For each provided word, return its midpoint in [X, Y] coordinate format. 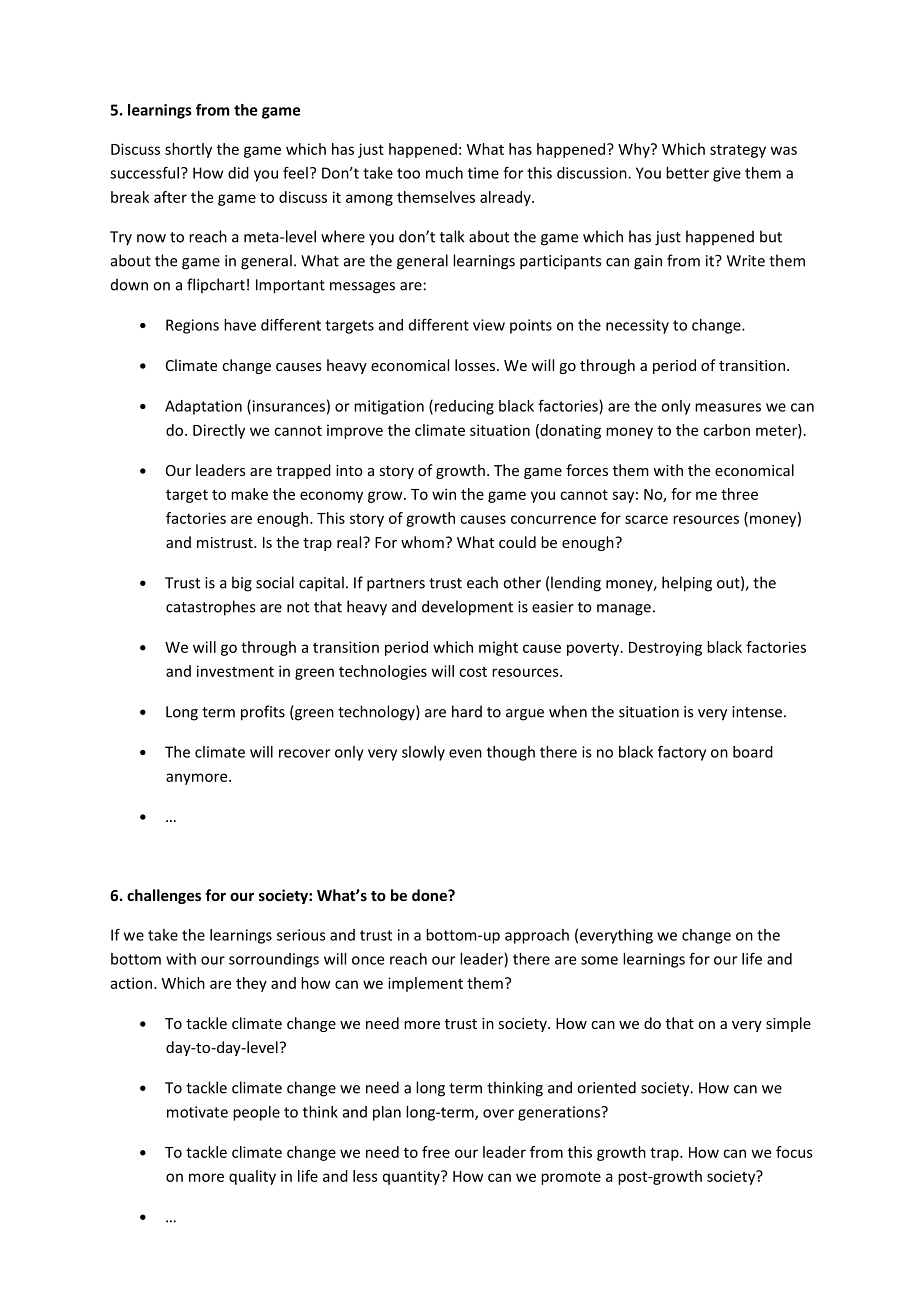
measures [728, 407]
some [599, 960]
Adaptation [203, 407]
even [465, 753]
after [170, 197]
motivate [197, 1112]
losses [475, 365]
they [251, 984]
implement [425, 984]
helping [687, 584]
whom [422, 542]
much [444, 173]
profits [263, 713]
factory [682, 753]
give [727, 174]
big [242, 584]
